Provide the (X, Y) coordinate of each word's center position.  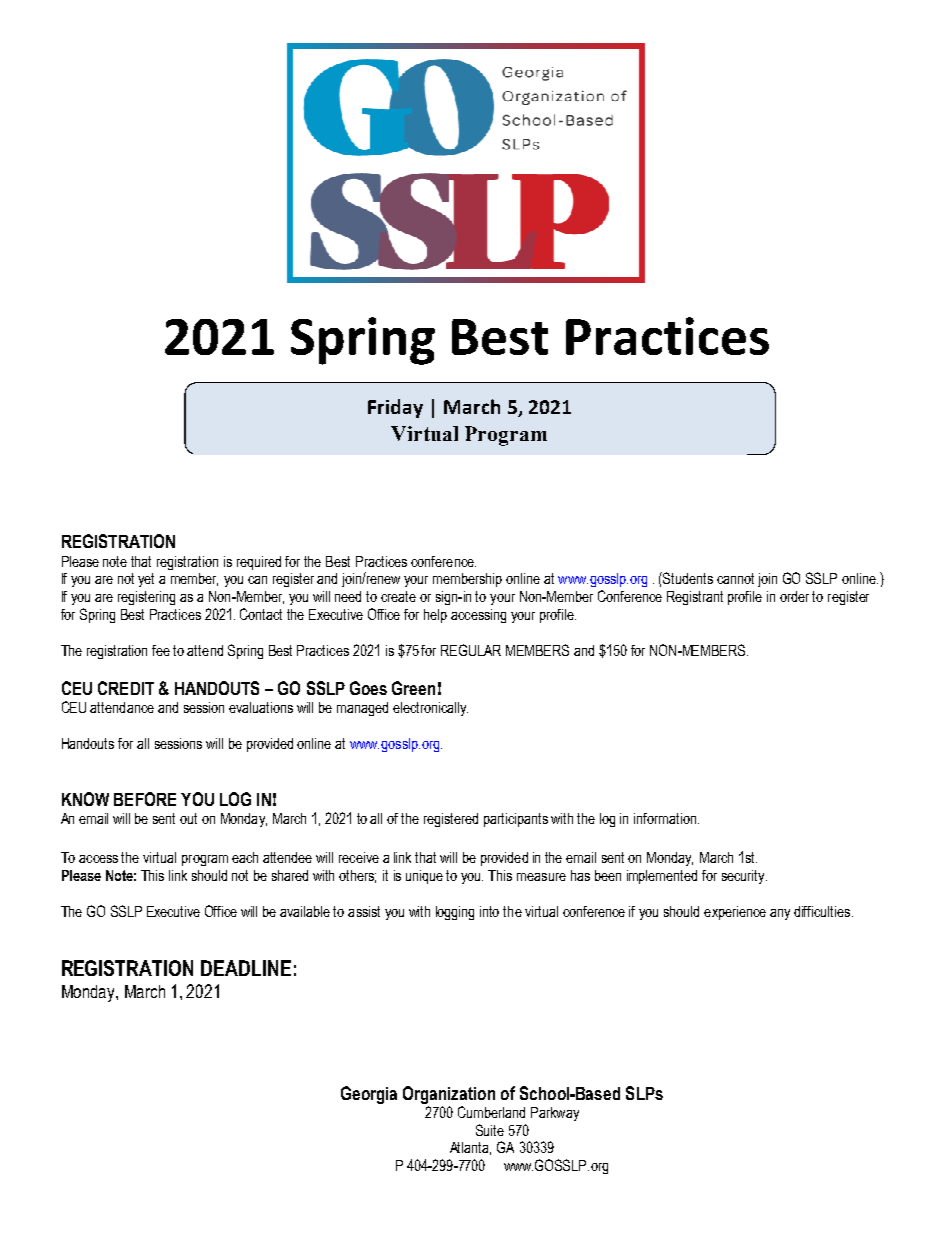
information (665, 818)
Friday (395, 408)
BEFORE (145, 799)
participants (516, 820)
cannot (735, 578)
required (259, 563)
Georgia (369, 1095)
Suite (490, 1130)
